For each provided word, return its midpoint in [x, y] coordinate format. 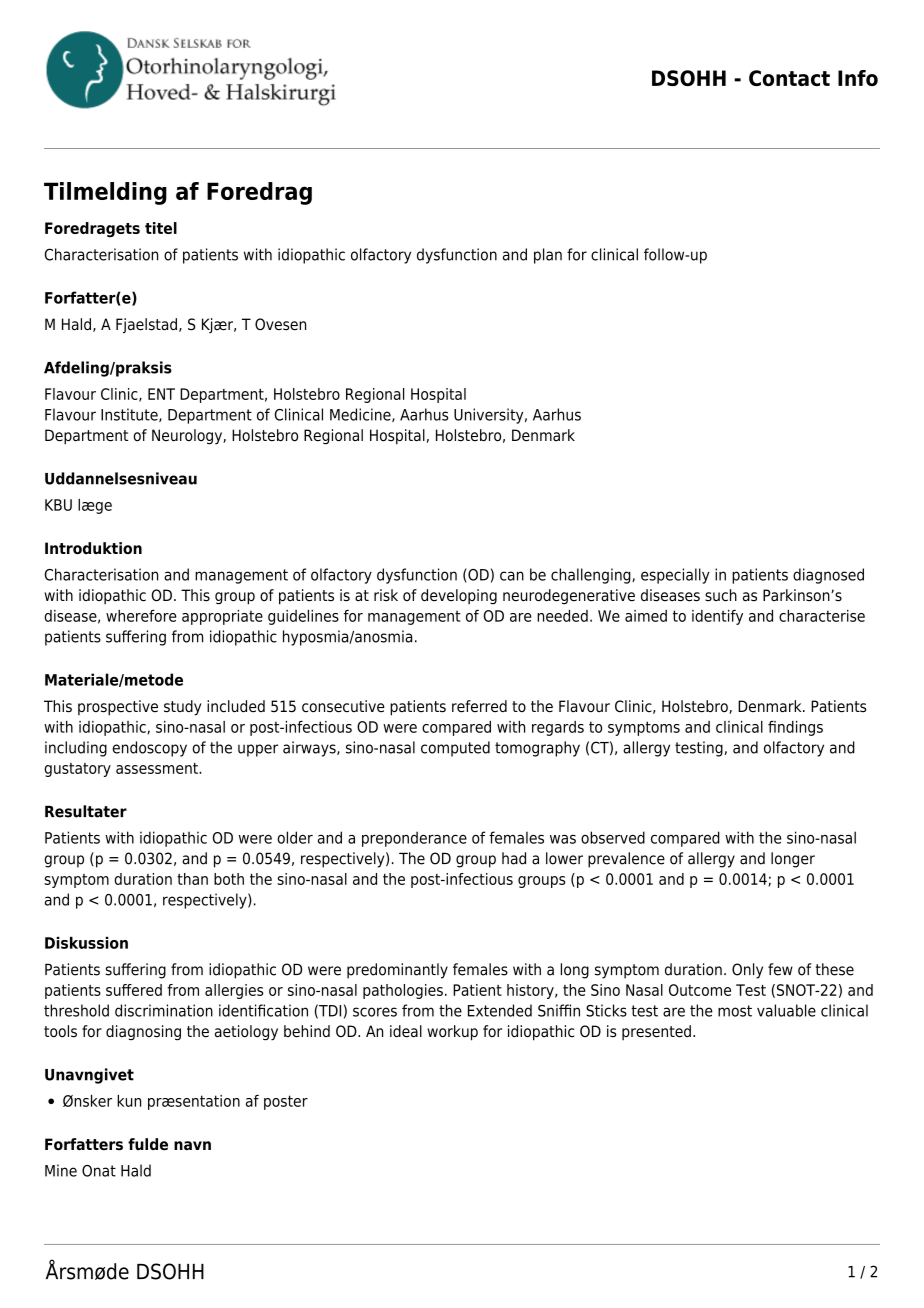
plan [548, 256]
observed [613, 837]
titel [161, 228]
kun [129, 1101]
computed [455, 749]
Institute [130, 415]
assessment [158, 768]
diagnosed [828, 576]
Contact [789, 78]
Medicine [361, 415]
